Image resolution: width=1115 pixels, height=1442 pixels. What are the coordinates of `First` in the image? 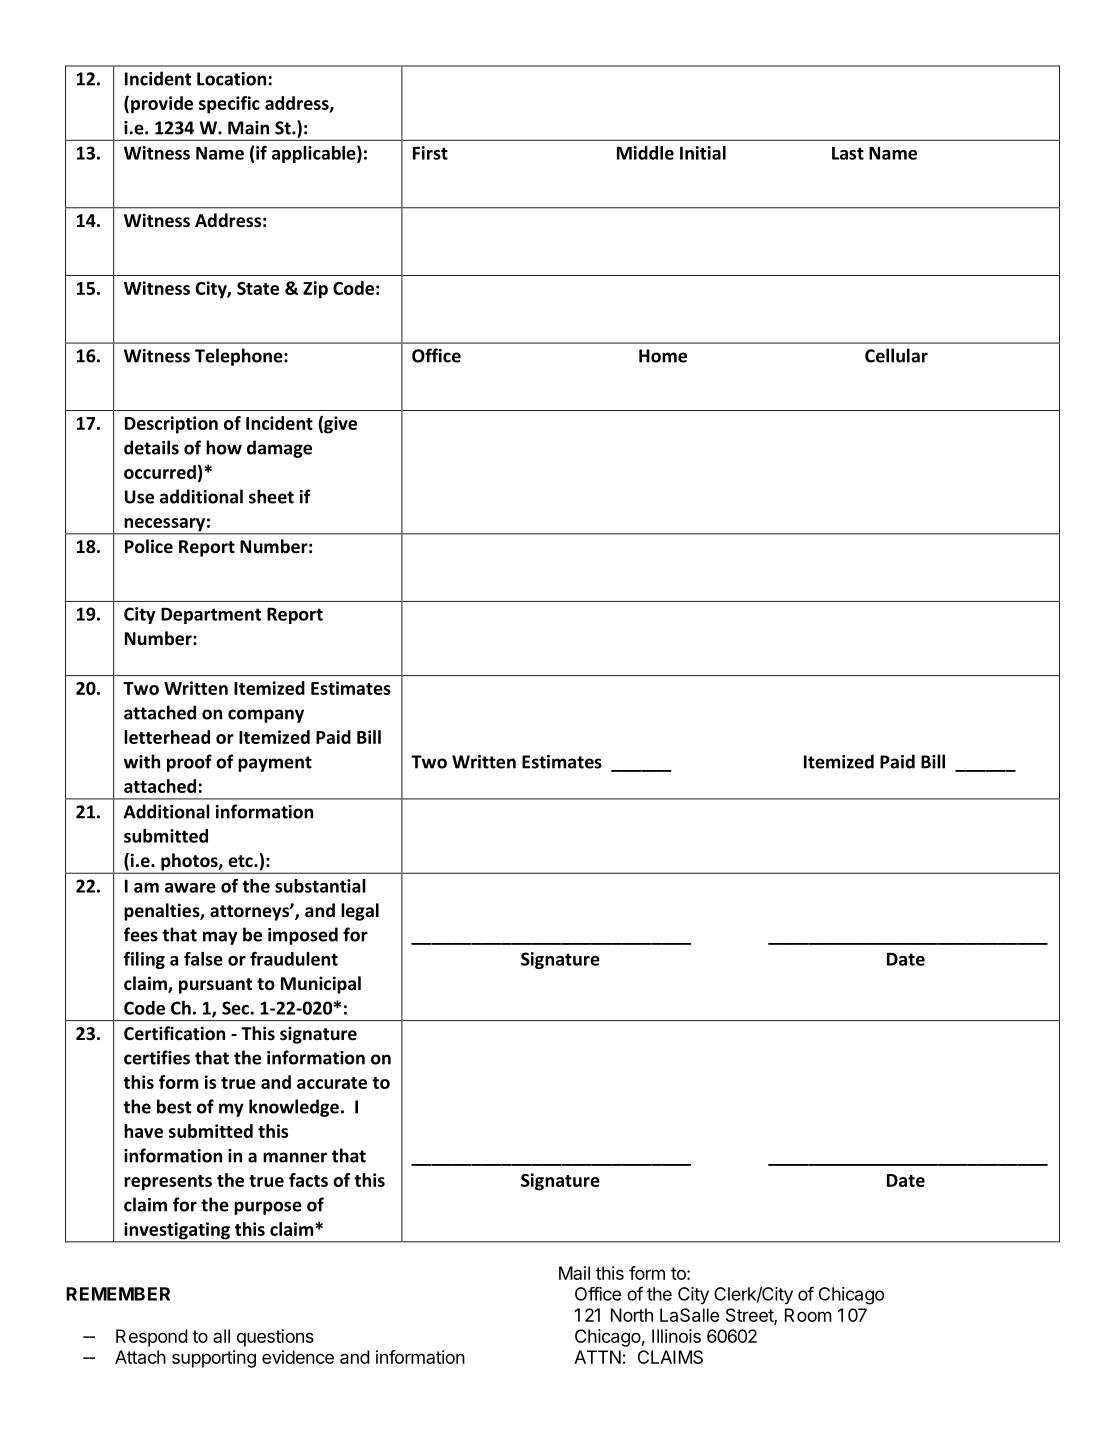 It's located at (430, 153).
